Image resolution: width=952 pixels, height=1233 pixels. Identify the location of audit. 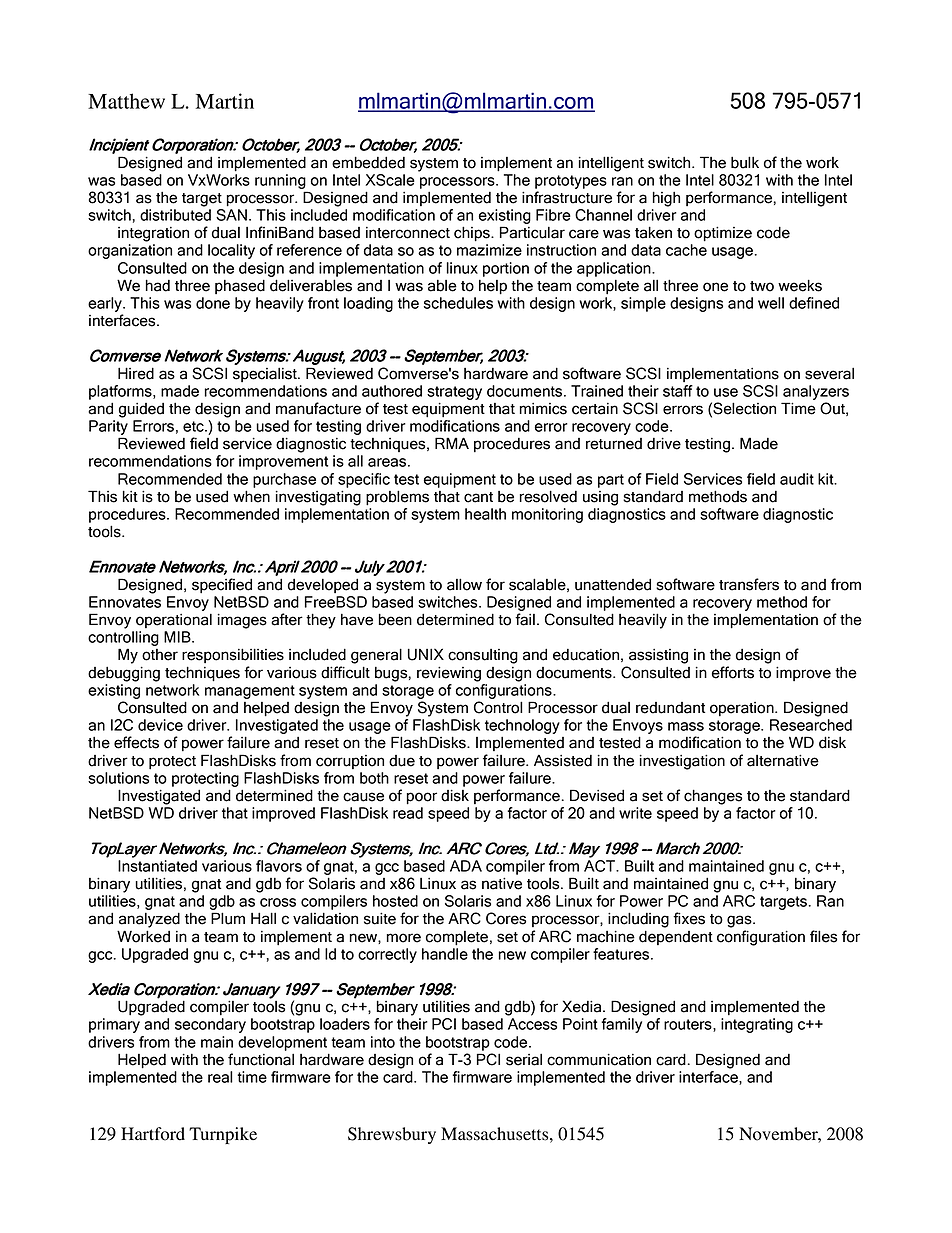
(797, 479).
